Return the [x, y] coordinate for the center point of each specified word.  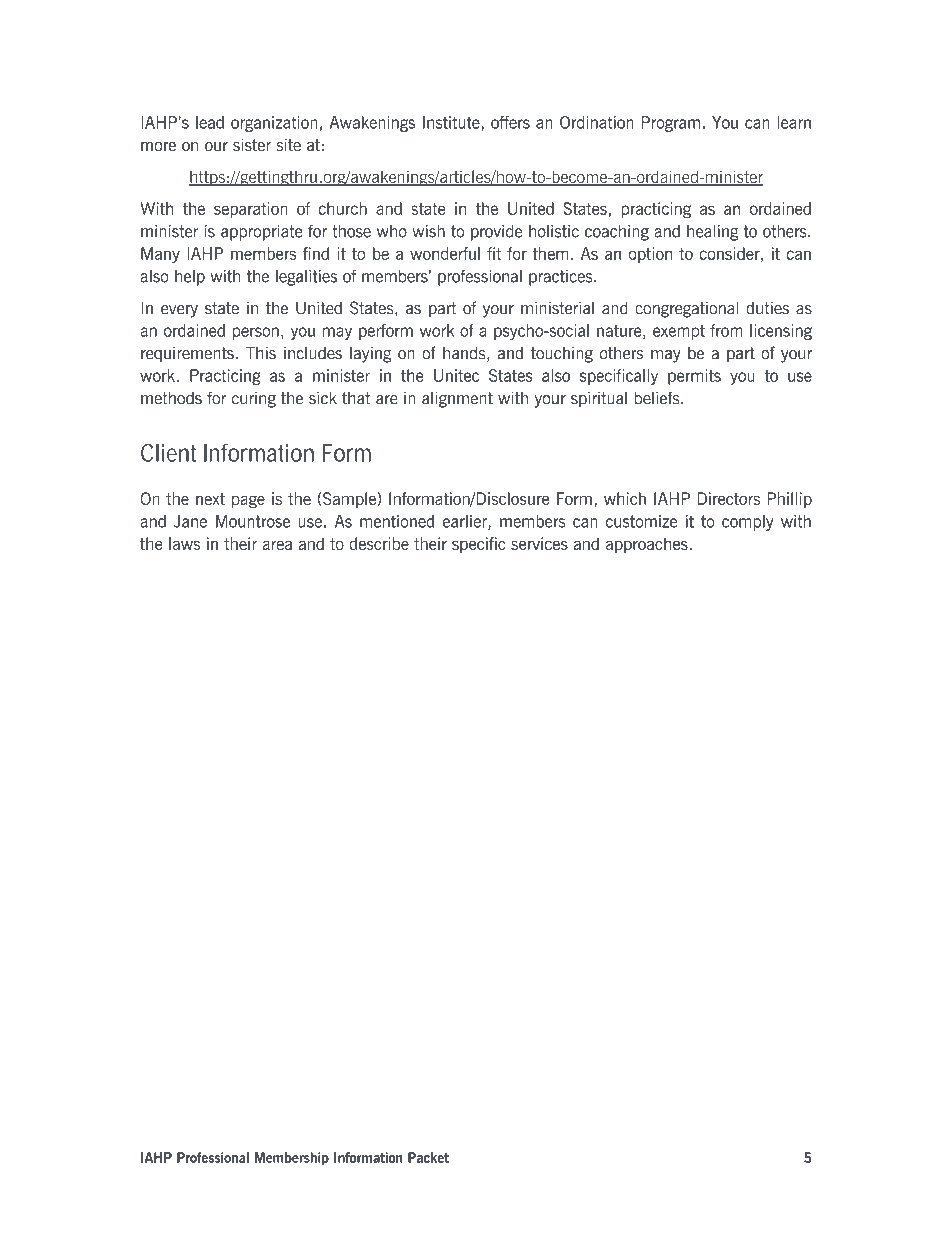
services [539, 543]
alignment [457, 399]
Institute [451, 122]
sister [252, 144]
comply [748, 523]
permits [694, 377]
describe [379, 543]
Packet [428, 1157]
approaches [648, 545]
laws [184, 543]
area [277, 545]
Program [671, 124]
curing [254, 400]
